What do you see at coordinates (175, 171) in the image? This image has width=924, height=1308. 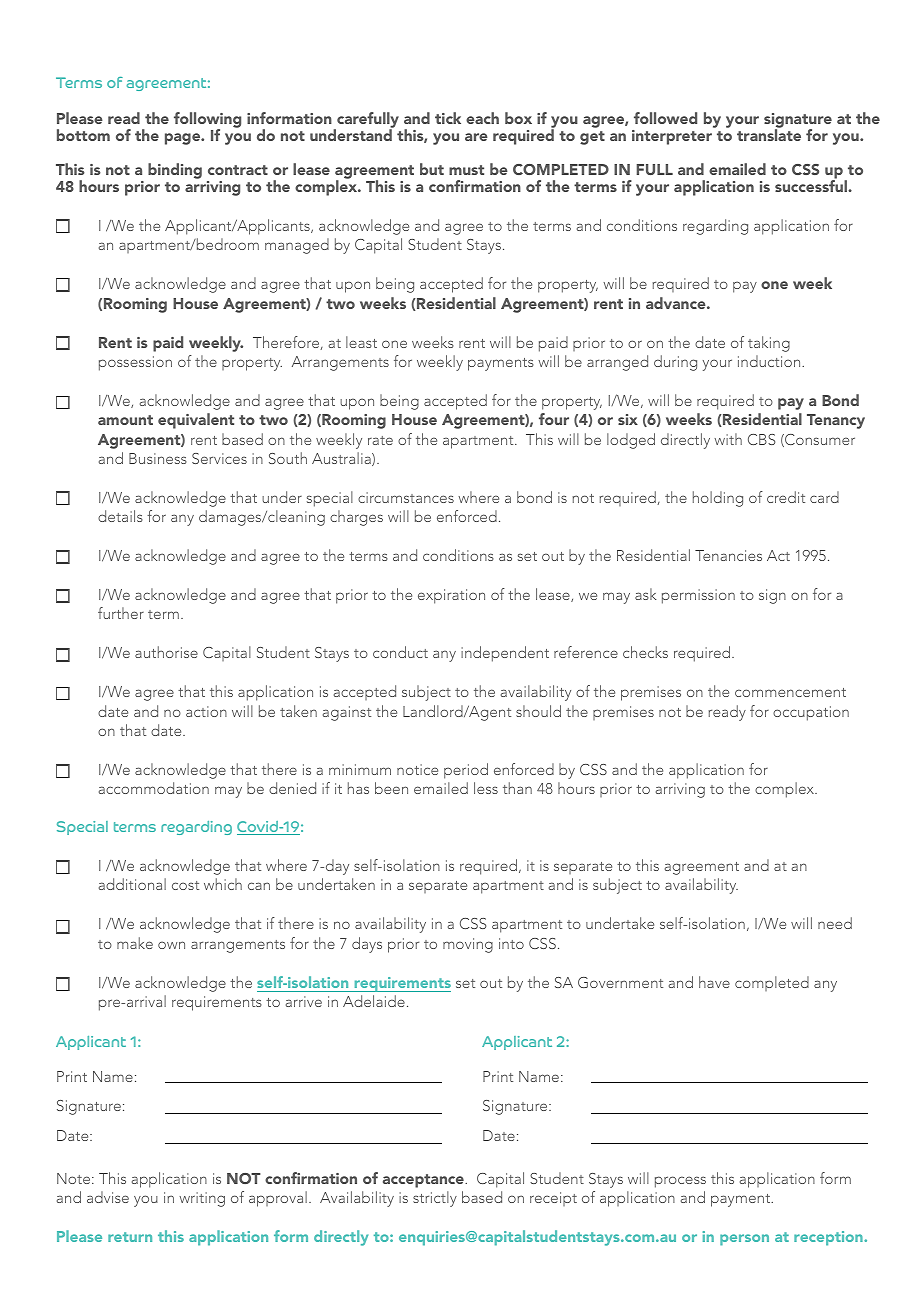 I see `binding` at bounding box center [175, 171].
